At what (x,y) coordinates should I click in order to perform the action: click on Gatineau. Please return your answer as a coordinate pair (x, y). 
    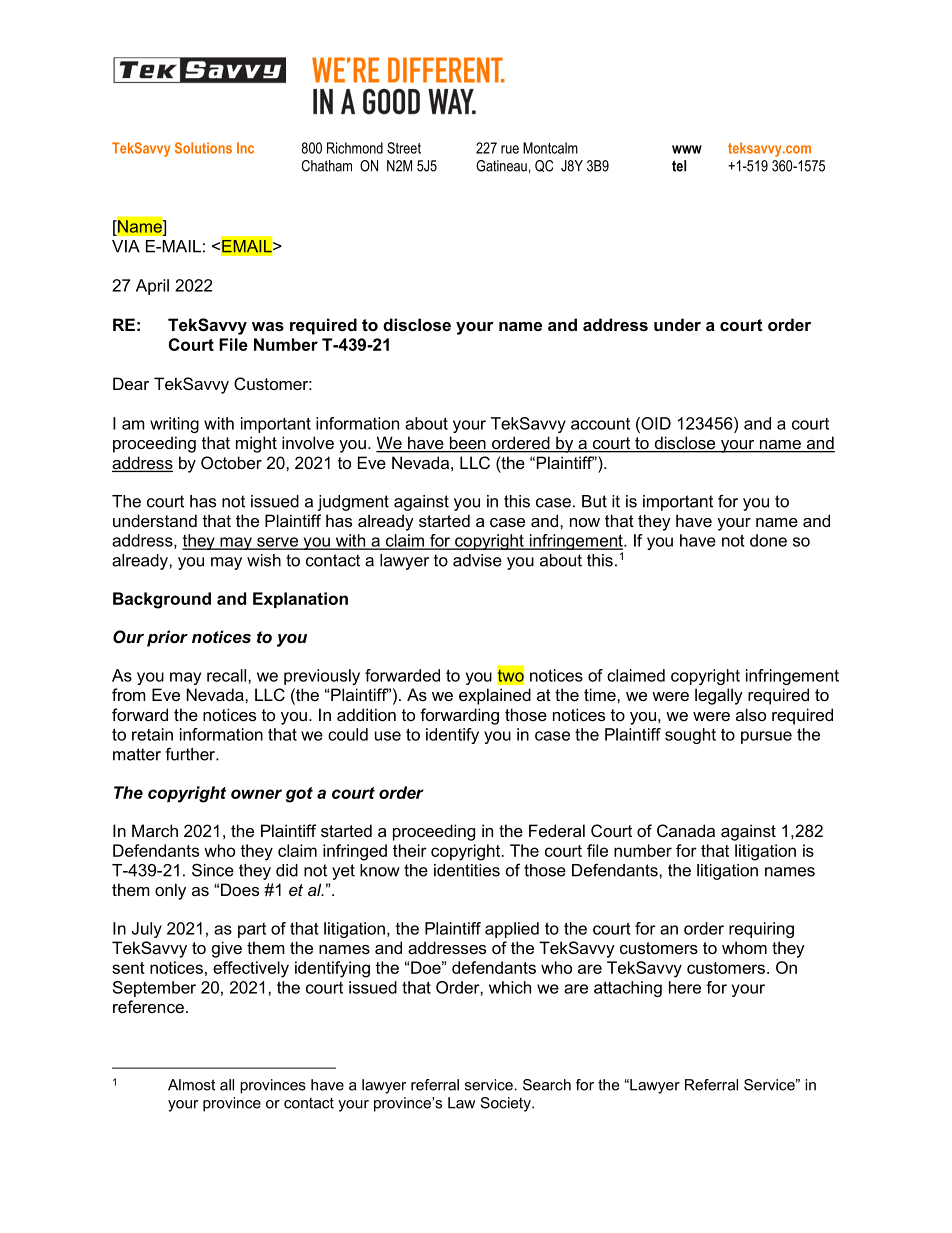
    Looking at the image, I should click on (501, 166).
